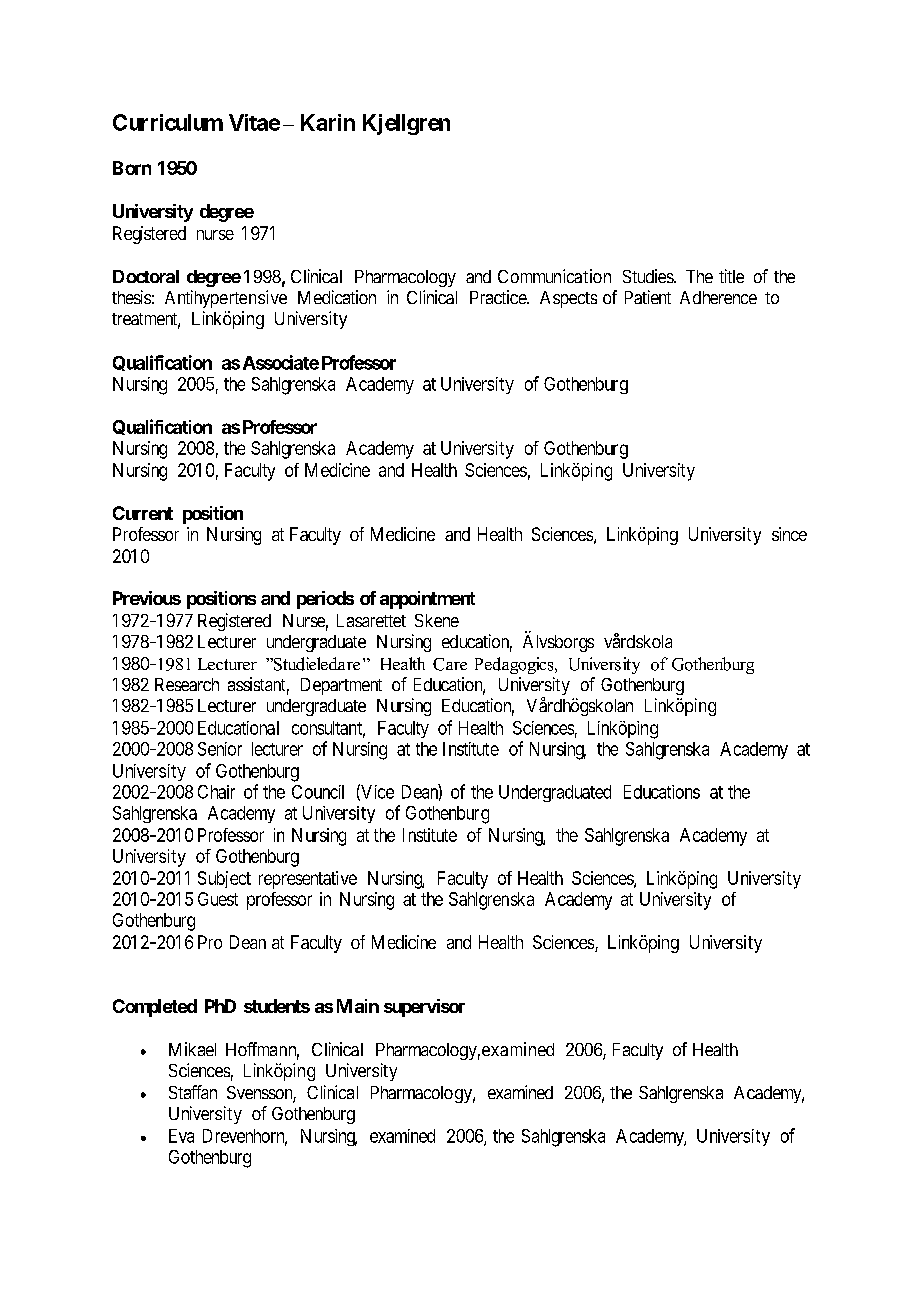  What do you see at coordinates (358, 1006) in the screenshot?
I see `Main` at bounding box center [358, 1006].
